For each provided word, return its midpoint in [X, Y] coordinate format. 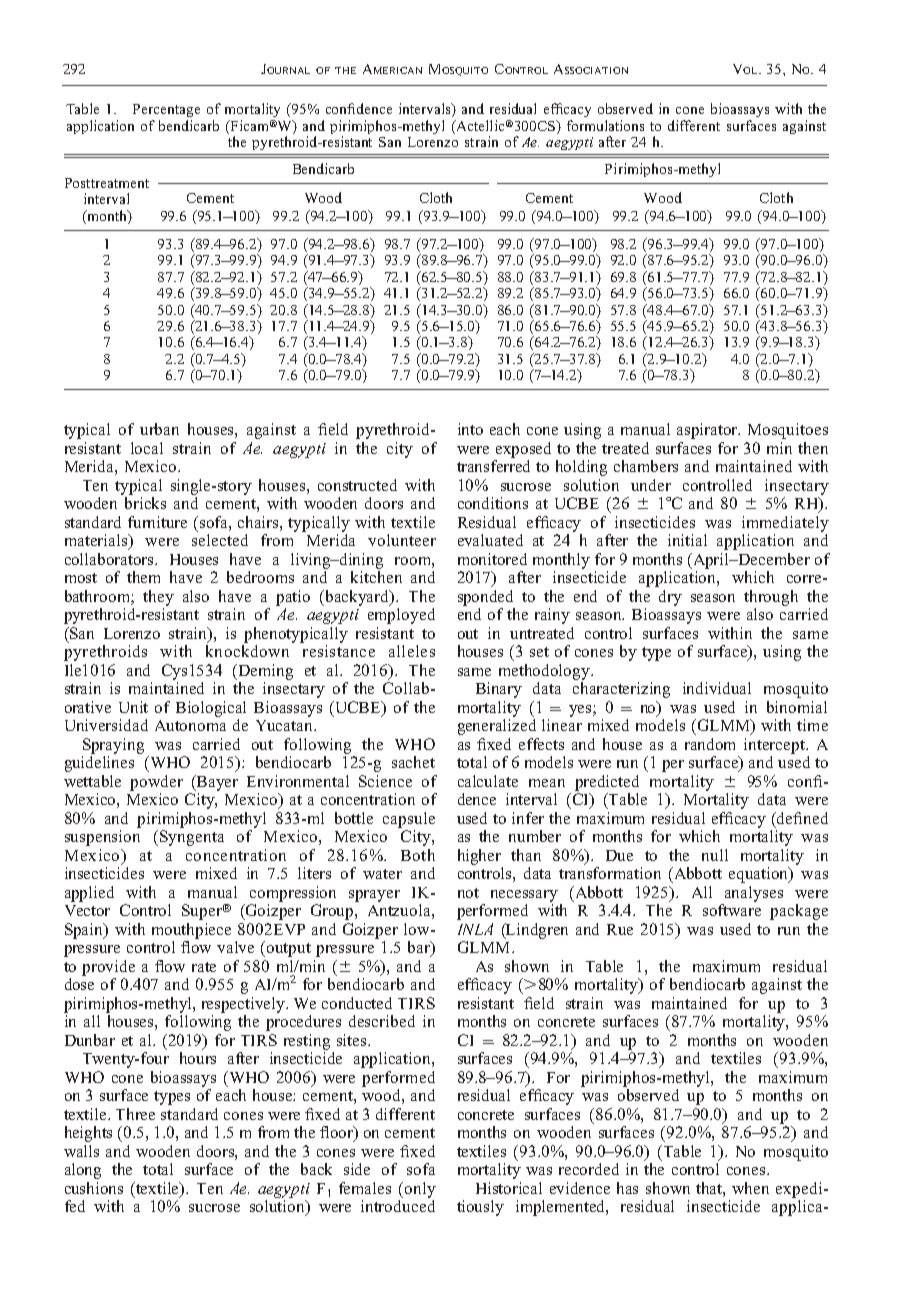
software [732, 910]
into [470, 429]
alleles [412, 651]
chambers [646, 466]
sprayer [374, 896]
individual [717, 688]
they [158, 598]
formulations [605, 125]
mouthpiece [191, 931]
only [420, 1190]
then [813, 448]
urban [159, 429]
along [83, 1171]
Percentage [166, 110]
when [750, 1188]
